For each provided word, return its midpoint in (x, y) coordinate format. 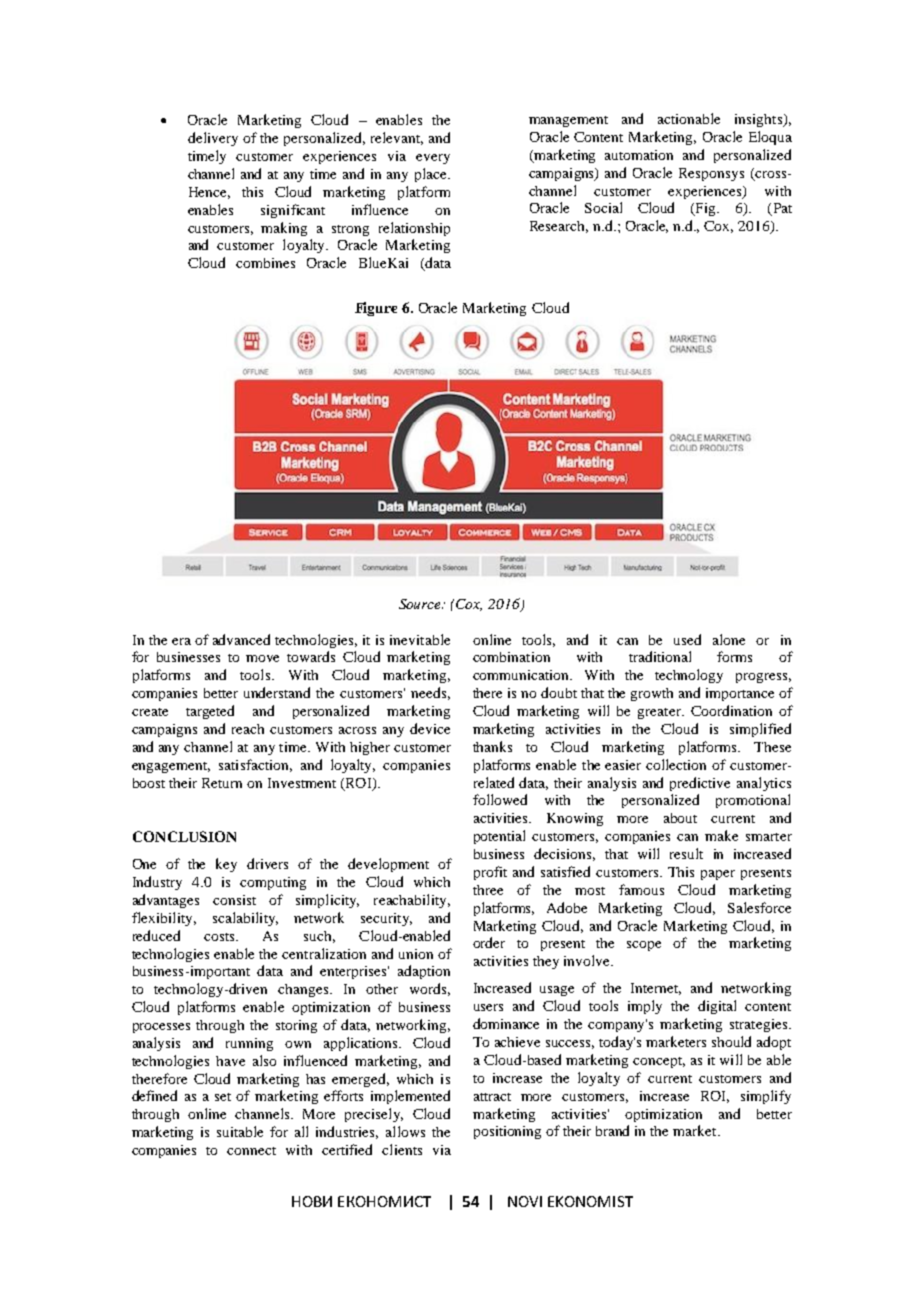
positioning (507, 1132)
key (226, 865)
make (721, 835)
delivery (213, 139)
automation (639, 155)
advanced (241, 639)
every (433, 159)
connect (251, 1151)
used (687, 639)
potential (499, 837)
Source (421, 604)
